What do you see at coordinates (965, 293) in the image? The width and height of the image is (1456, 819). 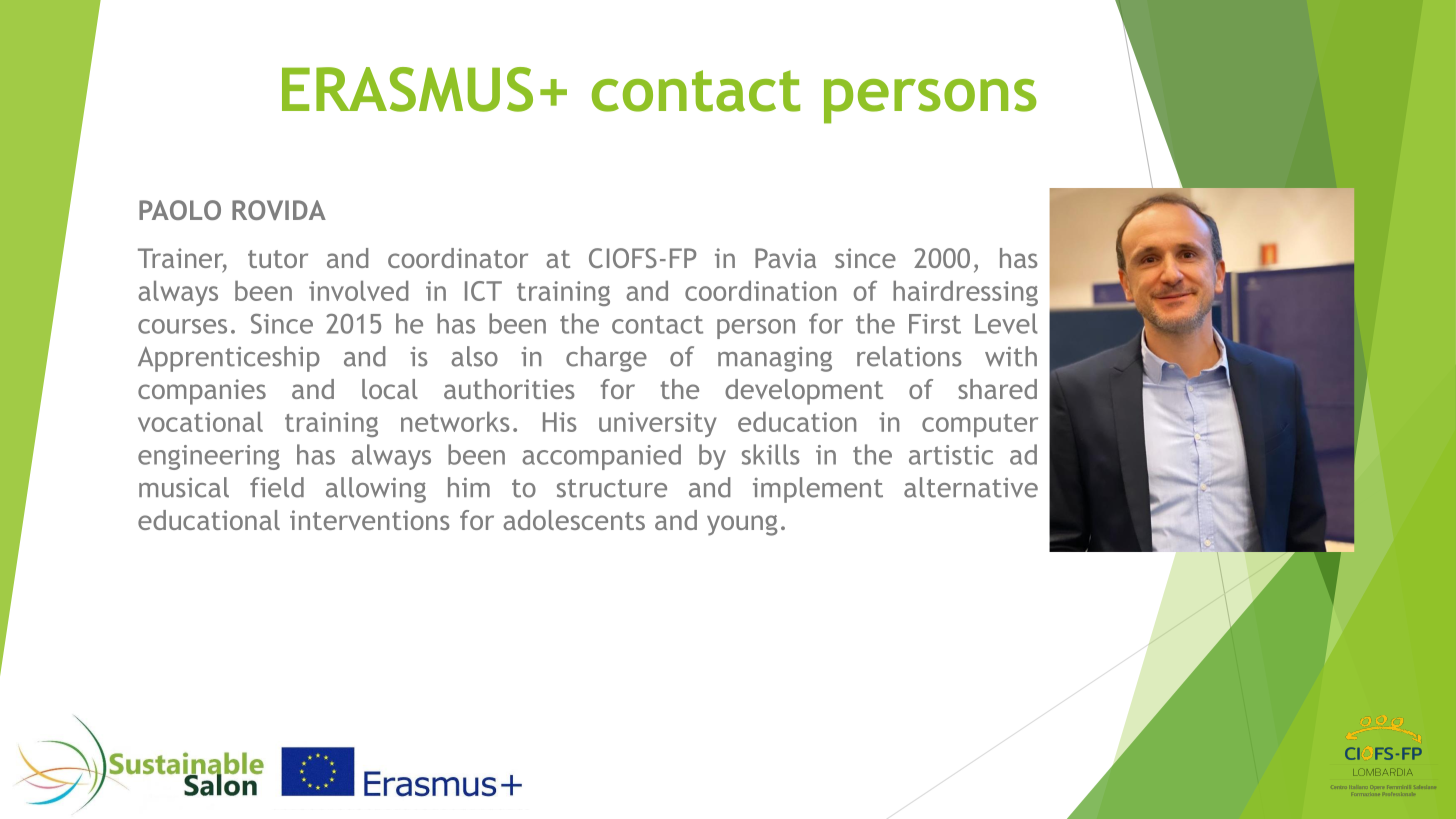 I see `hairdressing` at bounding box center [965, 293].
